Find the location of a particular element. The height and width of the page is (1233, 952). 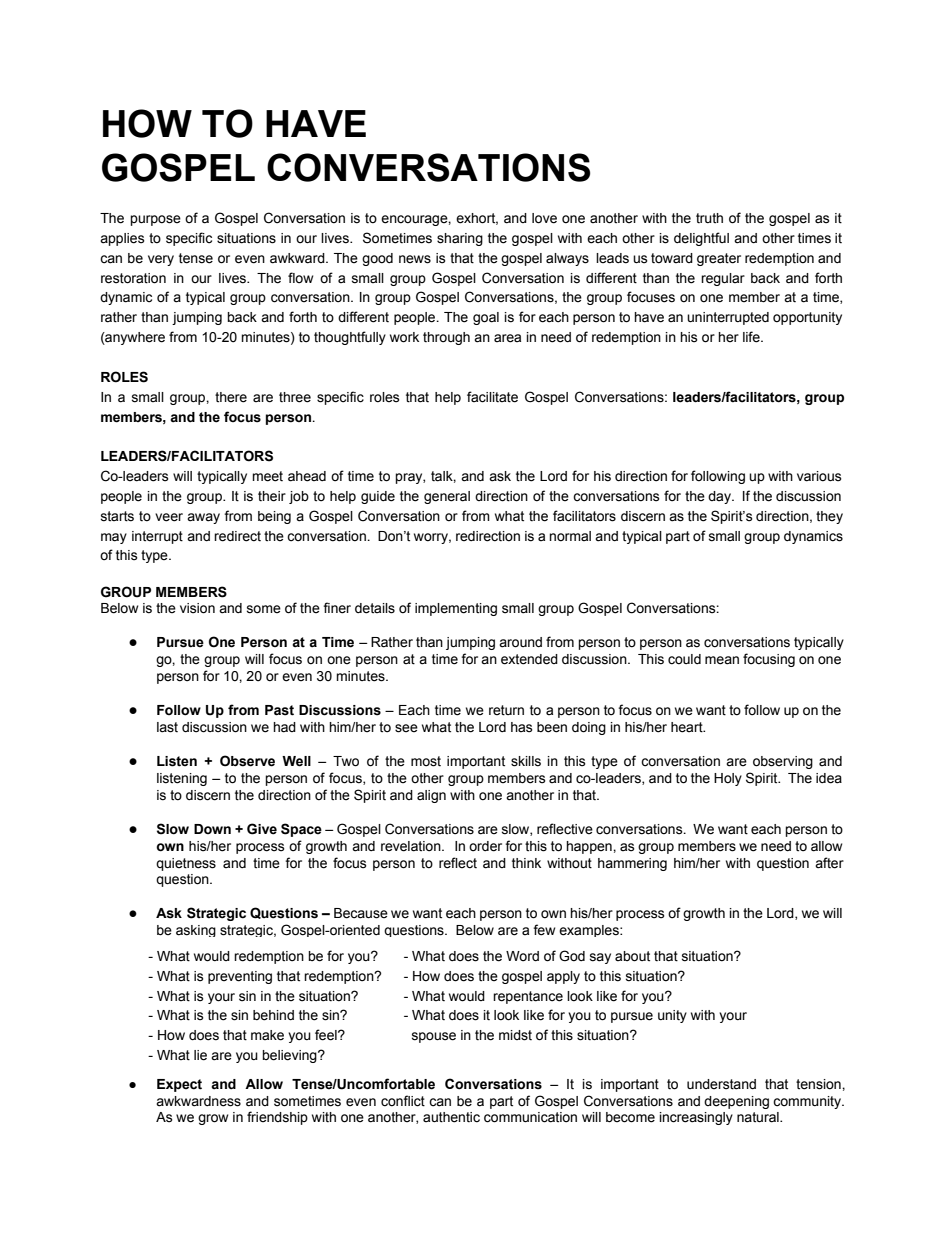

day is located at coordinates (720, 497).
